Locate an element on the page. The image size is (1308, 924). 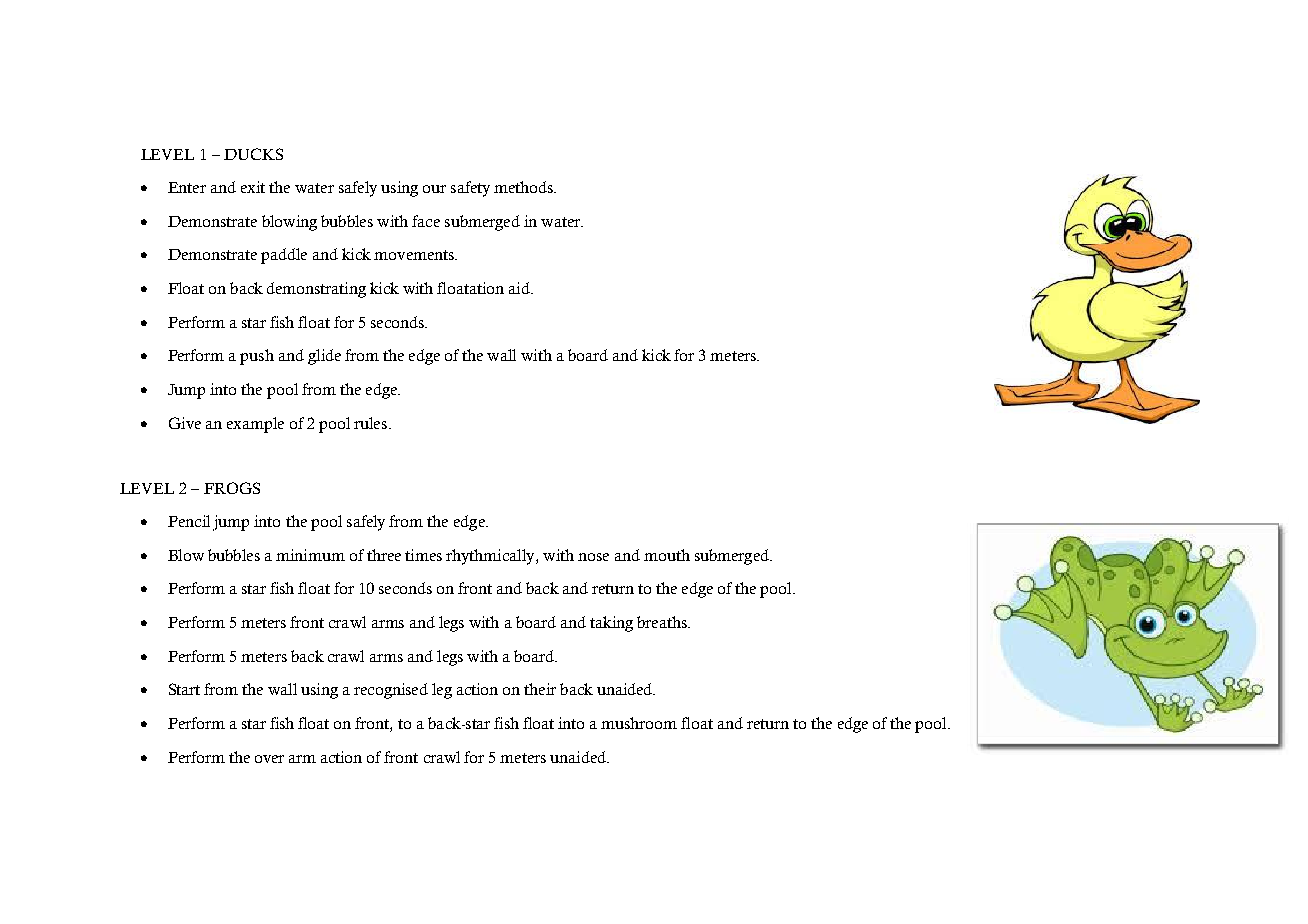
nose is located at coordinates (593, 557).
